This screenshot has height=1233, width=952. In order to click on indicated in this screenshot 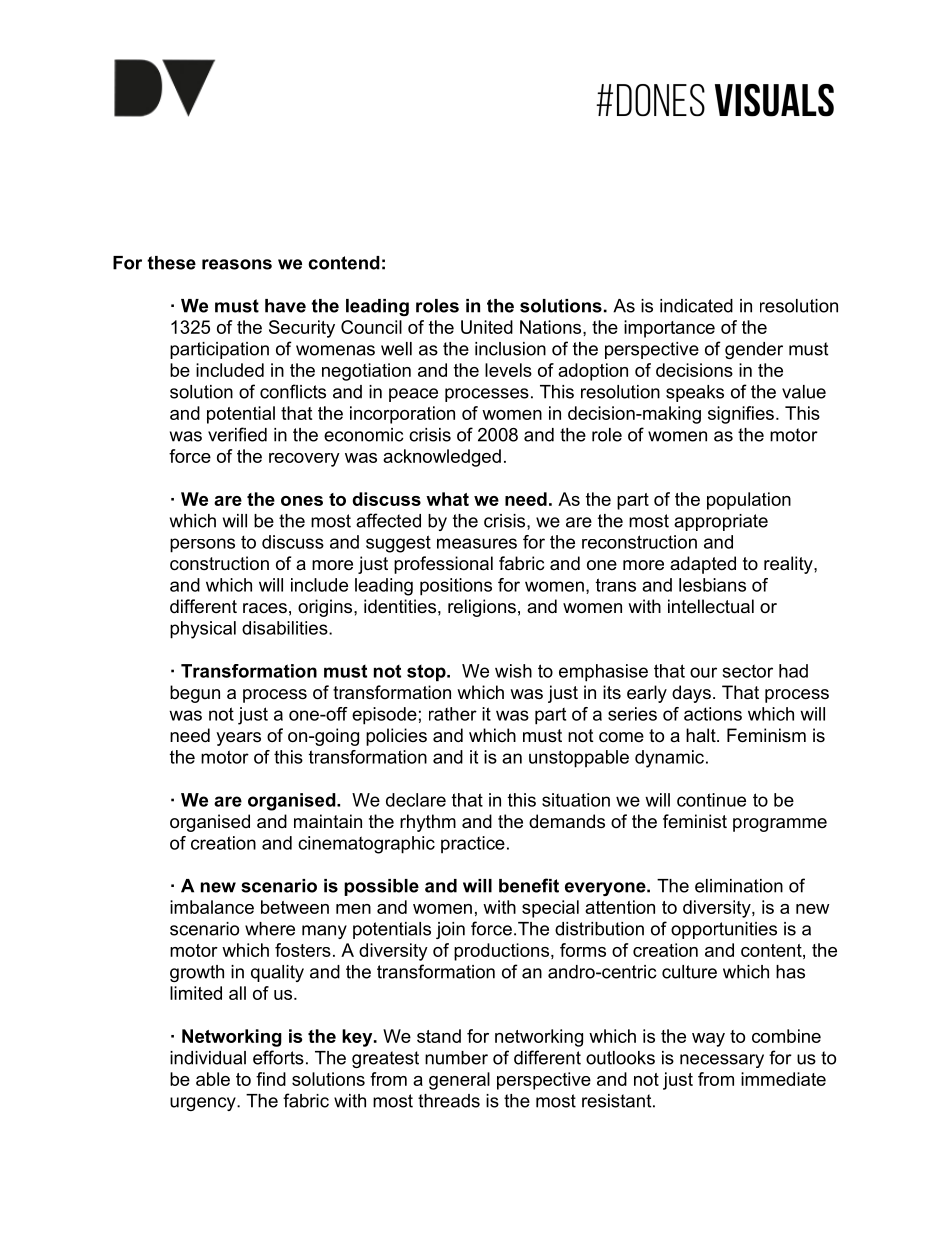, I will do `click(696, 306)`.
